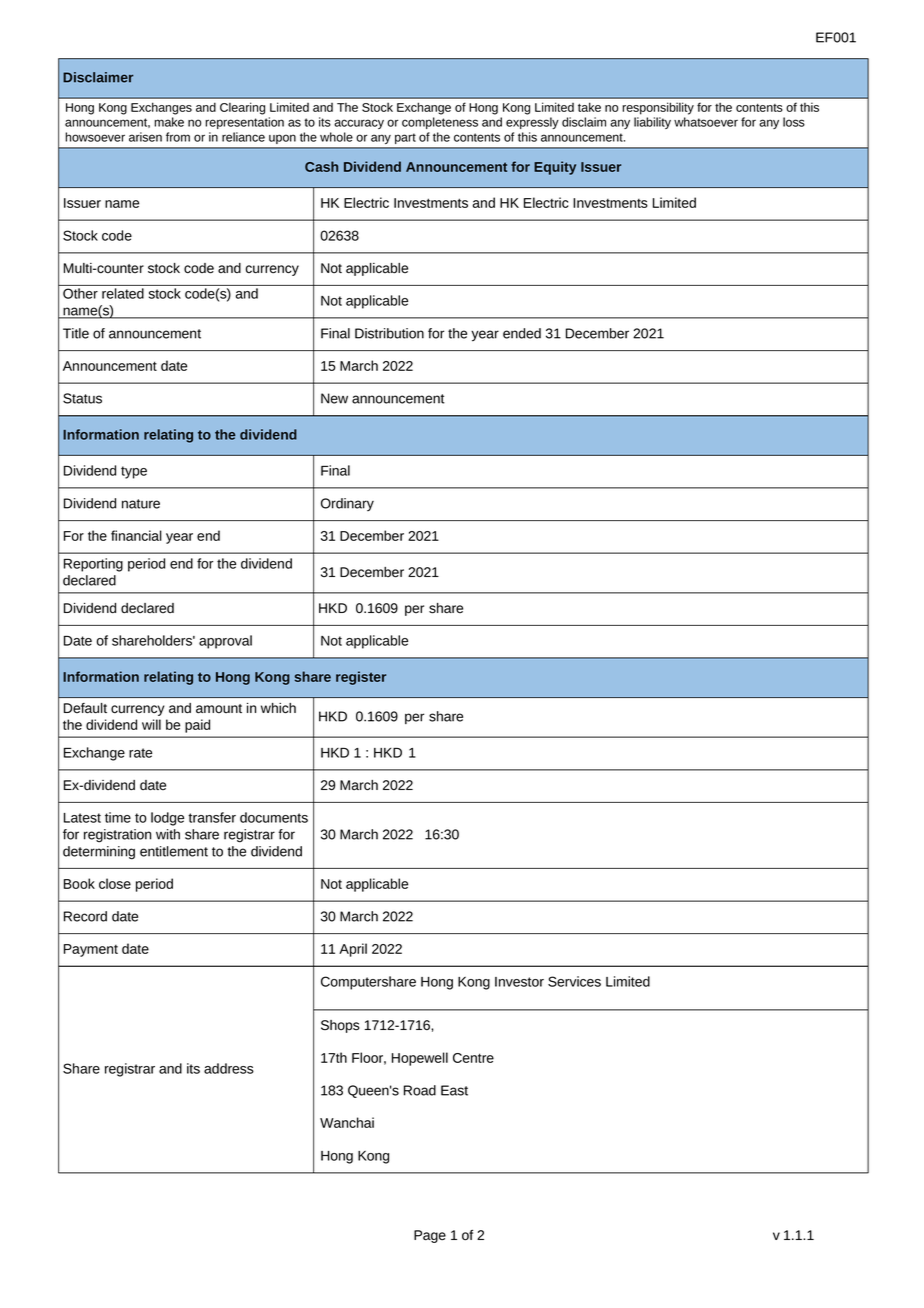 The image size is (924, 1308). Describe the element at coordinates (522, 333) in the screenshot. I see `ended` at that location.
